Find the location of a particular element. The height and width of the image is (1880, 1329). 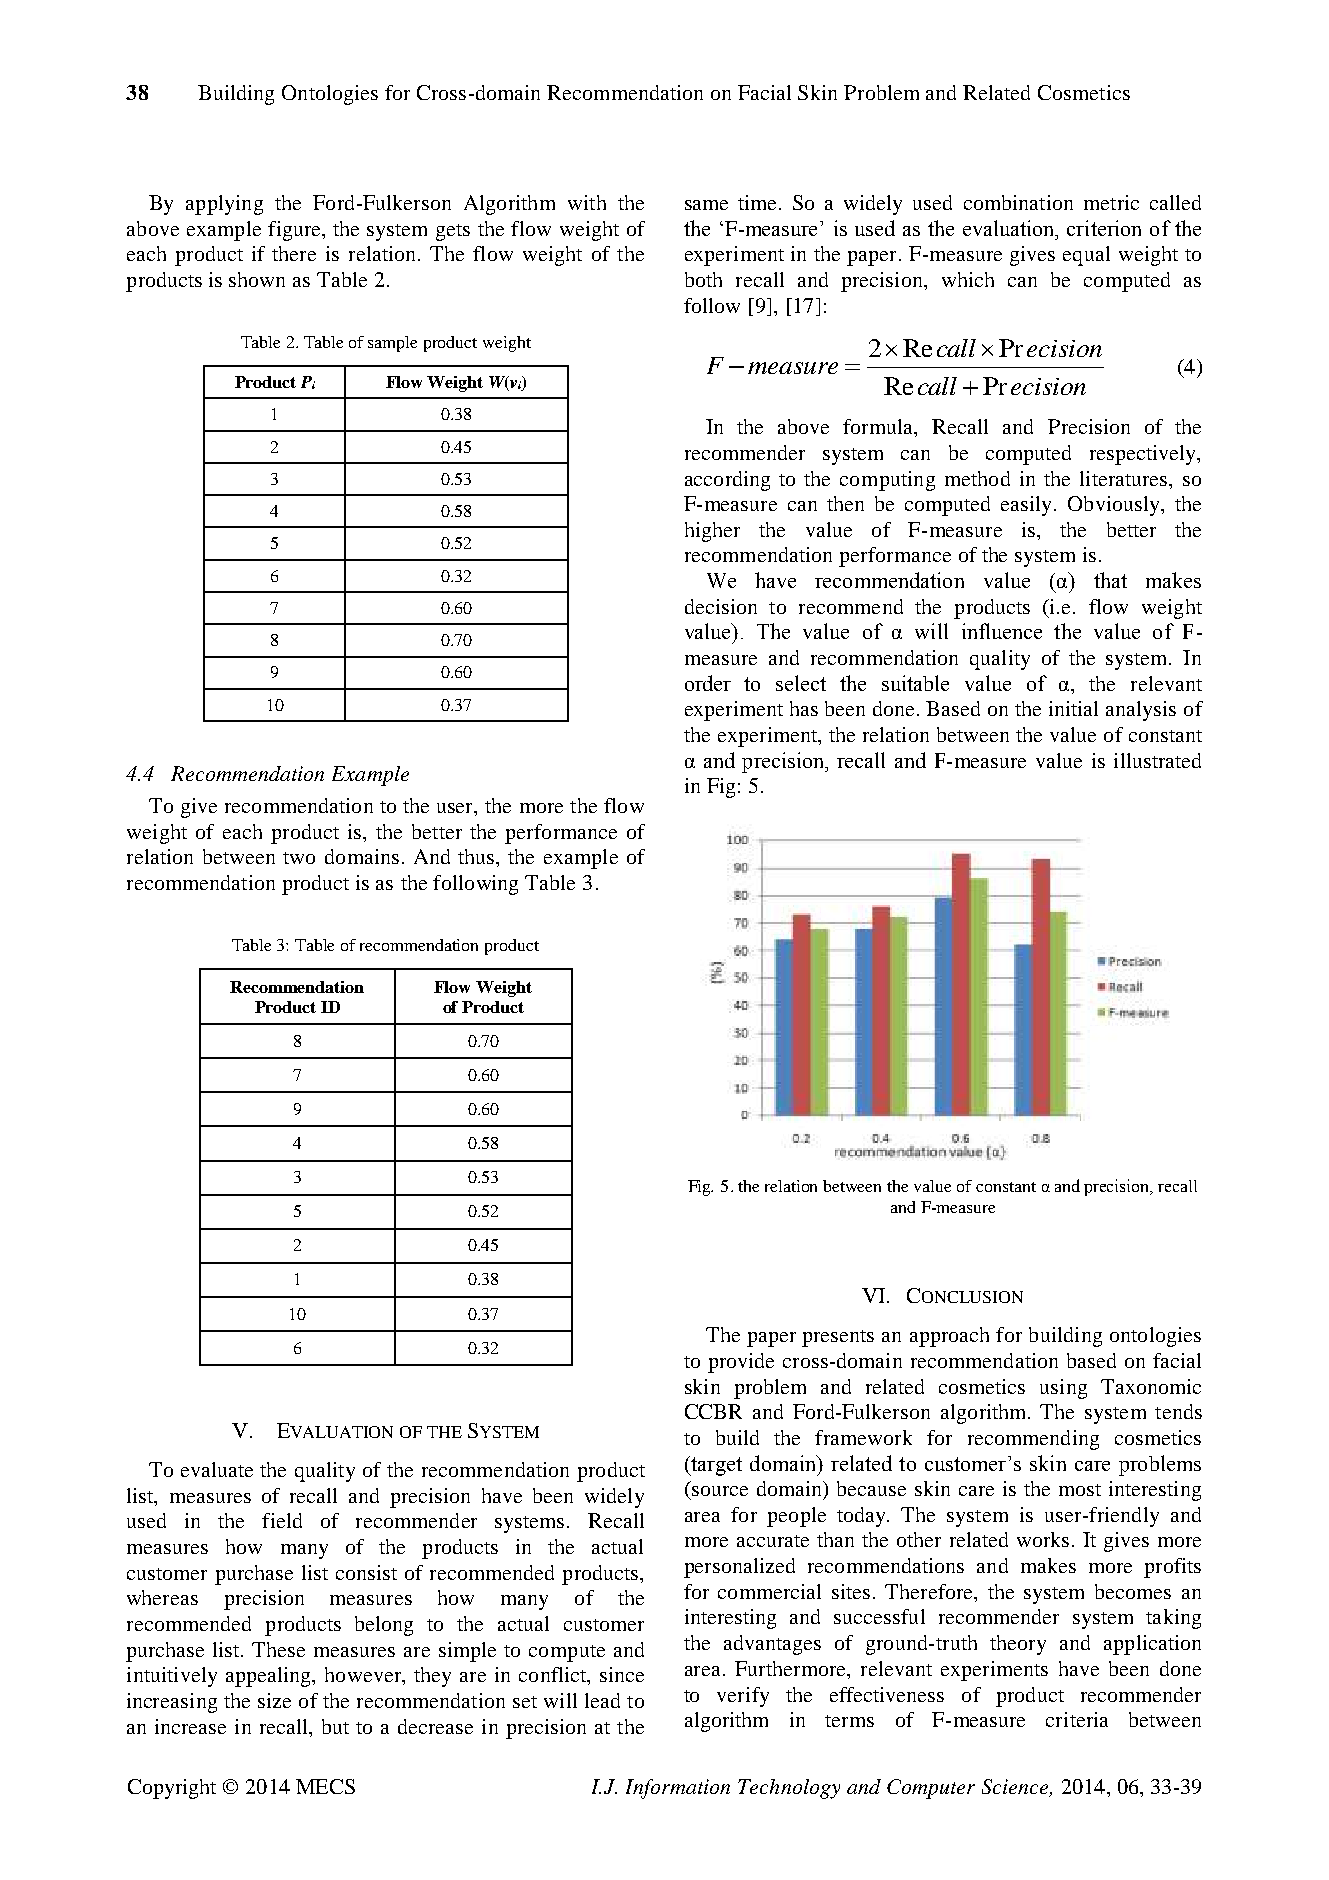

size is located at coordinates (274, 1700).
